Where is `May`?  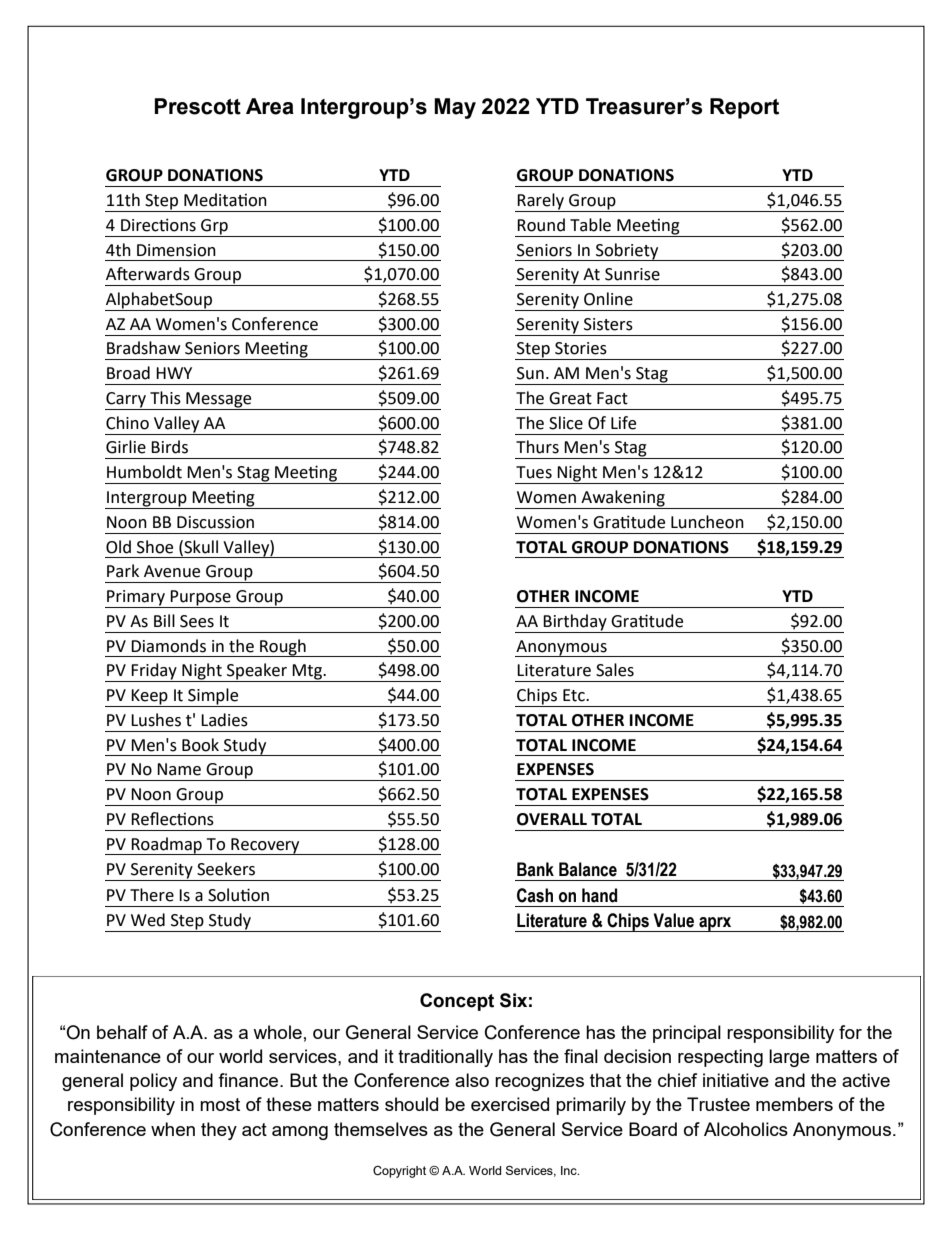 May is located at coordinates (455, 108).
